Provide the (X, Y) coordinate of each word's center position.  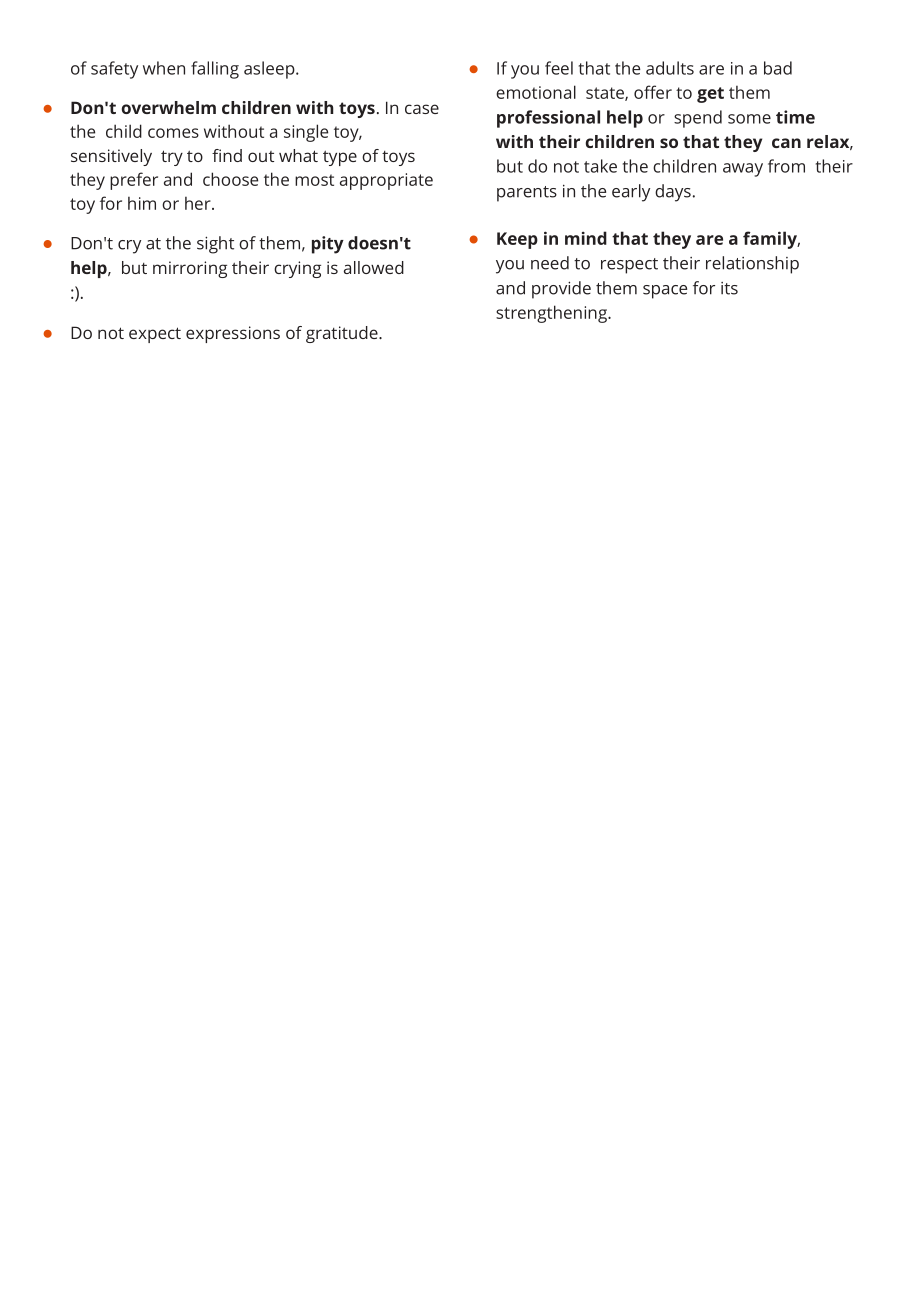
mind (586, 238)
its (729, 288)
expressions (233, 334)
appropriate (386, 181)
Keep (517, 240)
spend (698, 119)
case (422, 109)
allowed (374, 267)
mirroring (190, 269)
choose (230, 179)
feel (559, 68)
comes (173, 133)
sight (215, 245)
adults (670, 68)
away (743, 170)
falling (215, 70)
